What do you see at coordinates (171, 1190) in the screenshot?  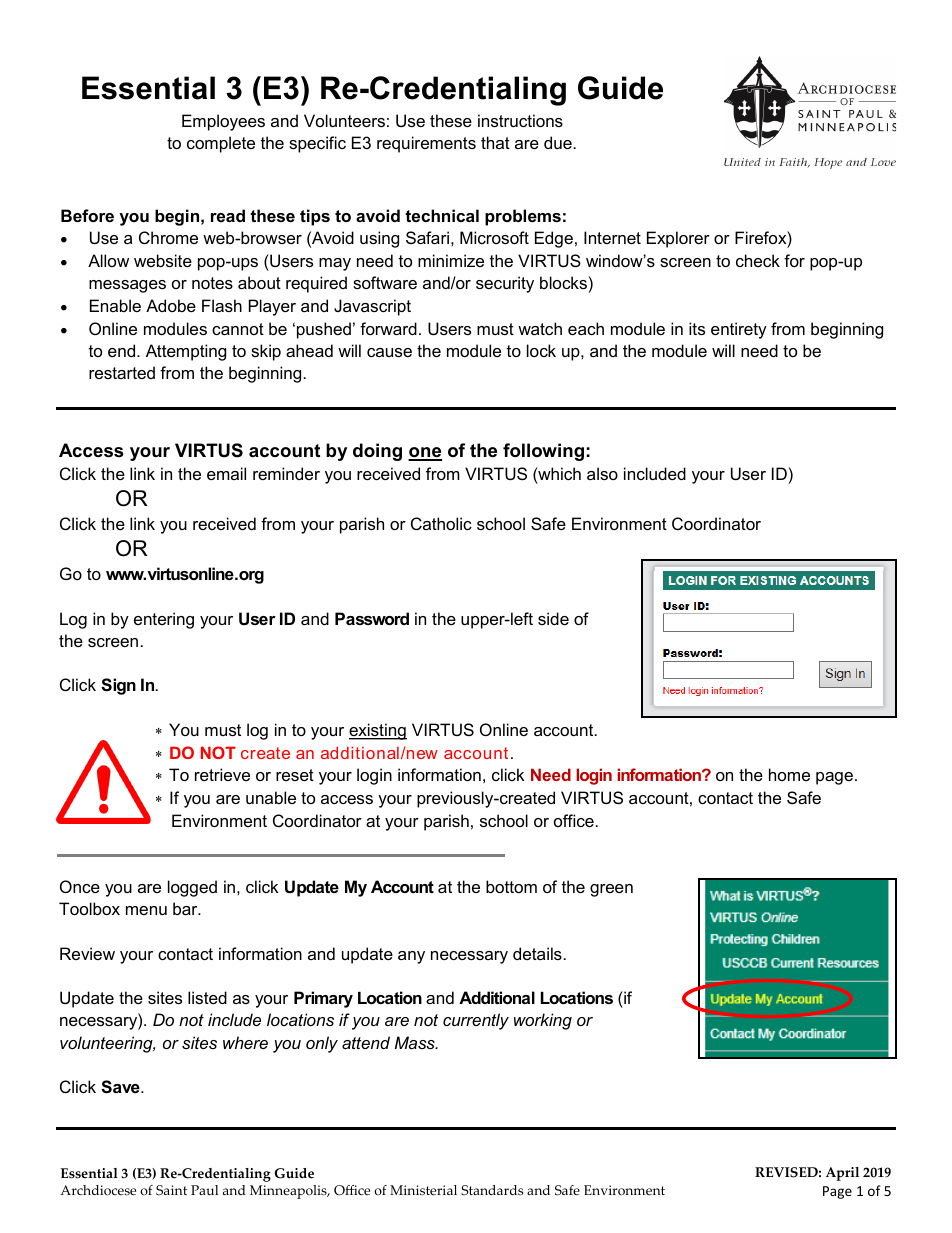 I see `Saint` at bounding box center [171, 1190].
